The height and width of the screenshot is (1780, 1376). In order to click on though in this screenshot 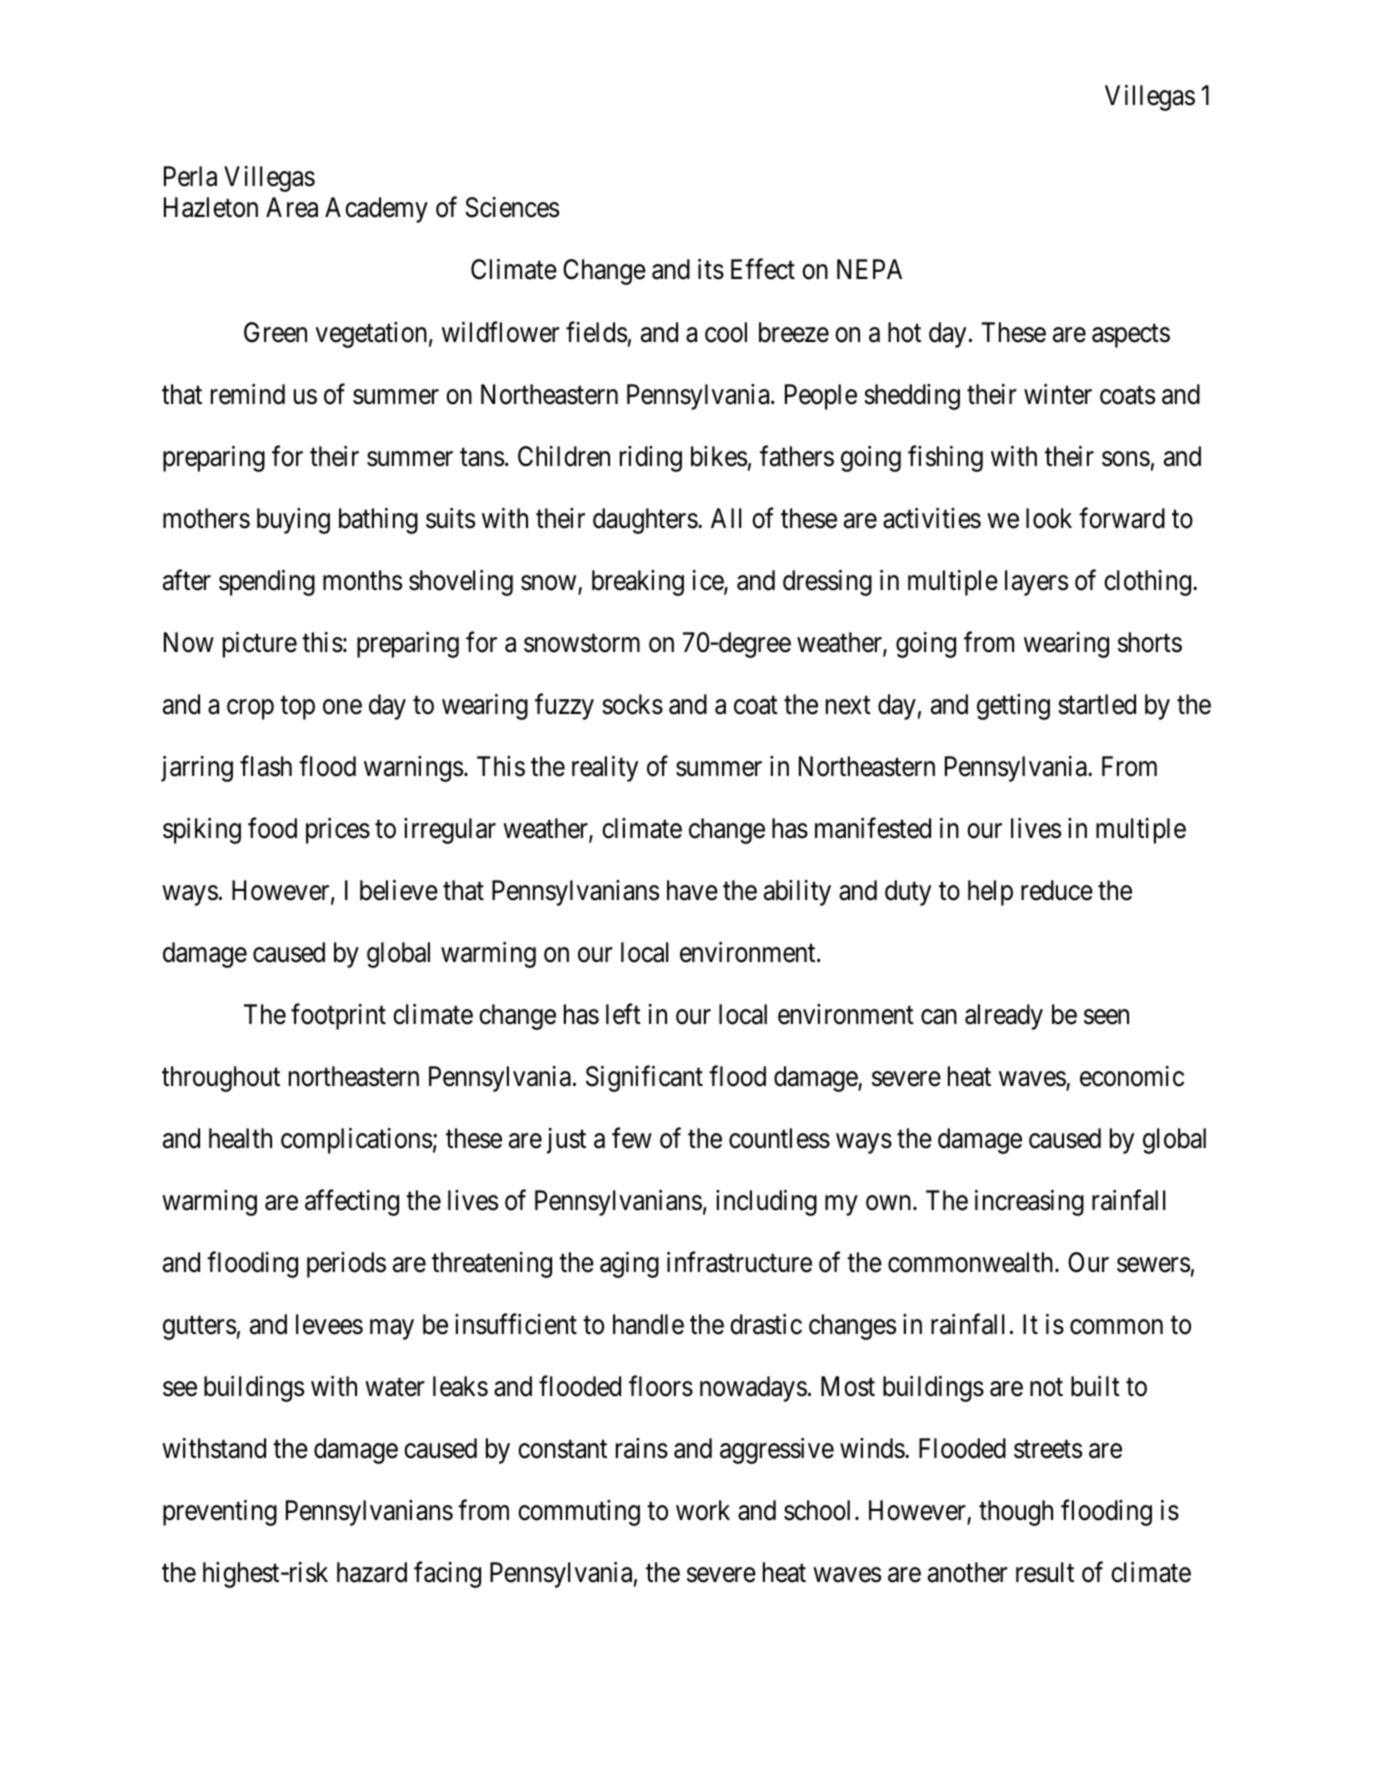, I will do `click(1016, 1513)`.
